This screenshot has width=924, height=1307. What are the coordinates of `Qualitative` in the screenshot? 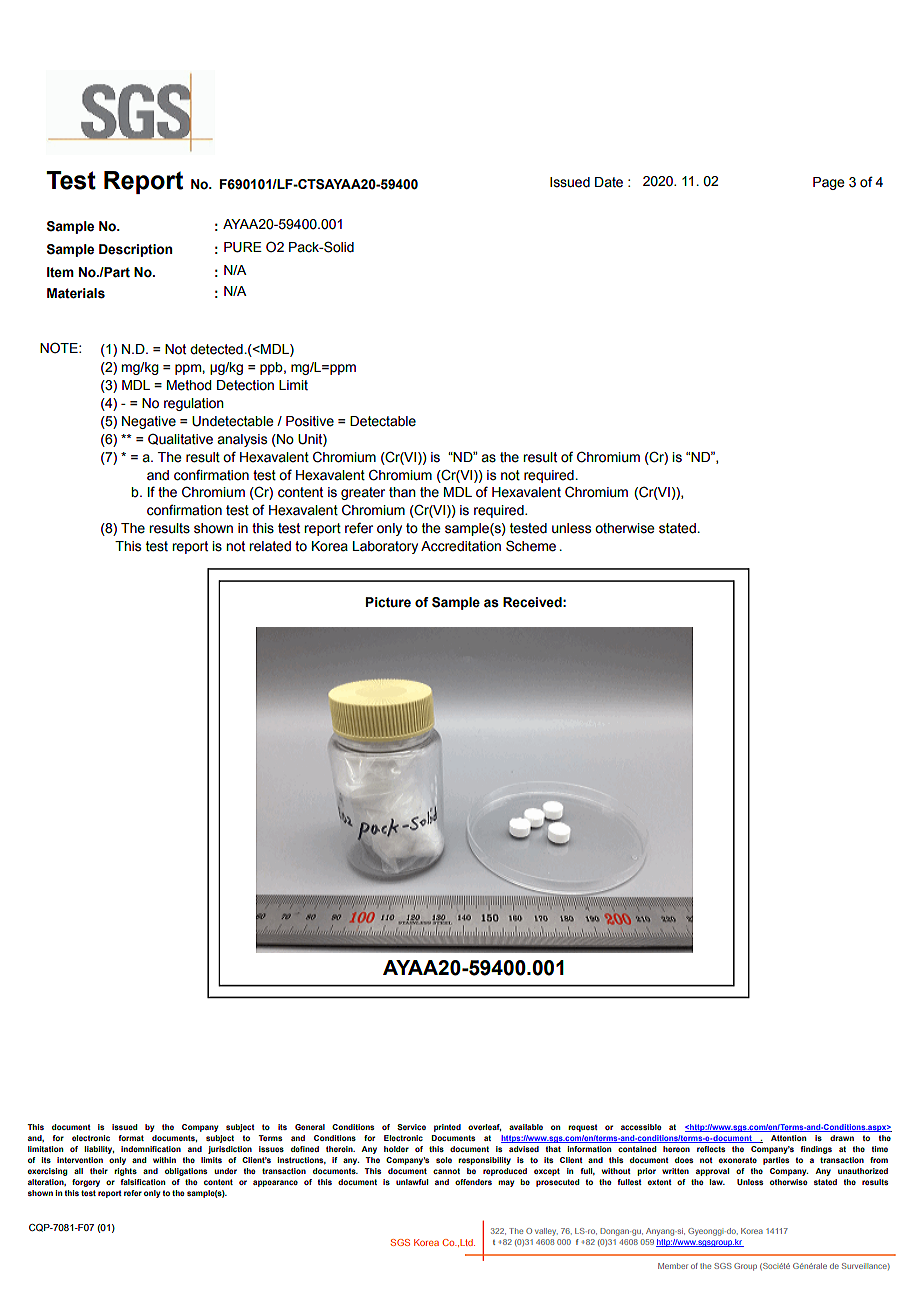 It's located at (180, 439).
